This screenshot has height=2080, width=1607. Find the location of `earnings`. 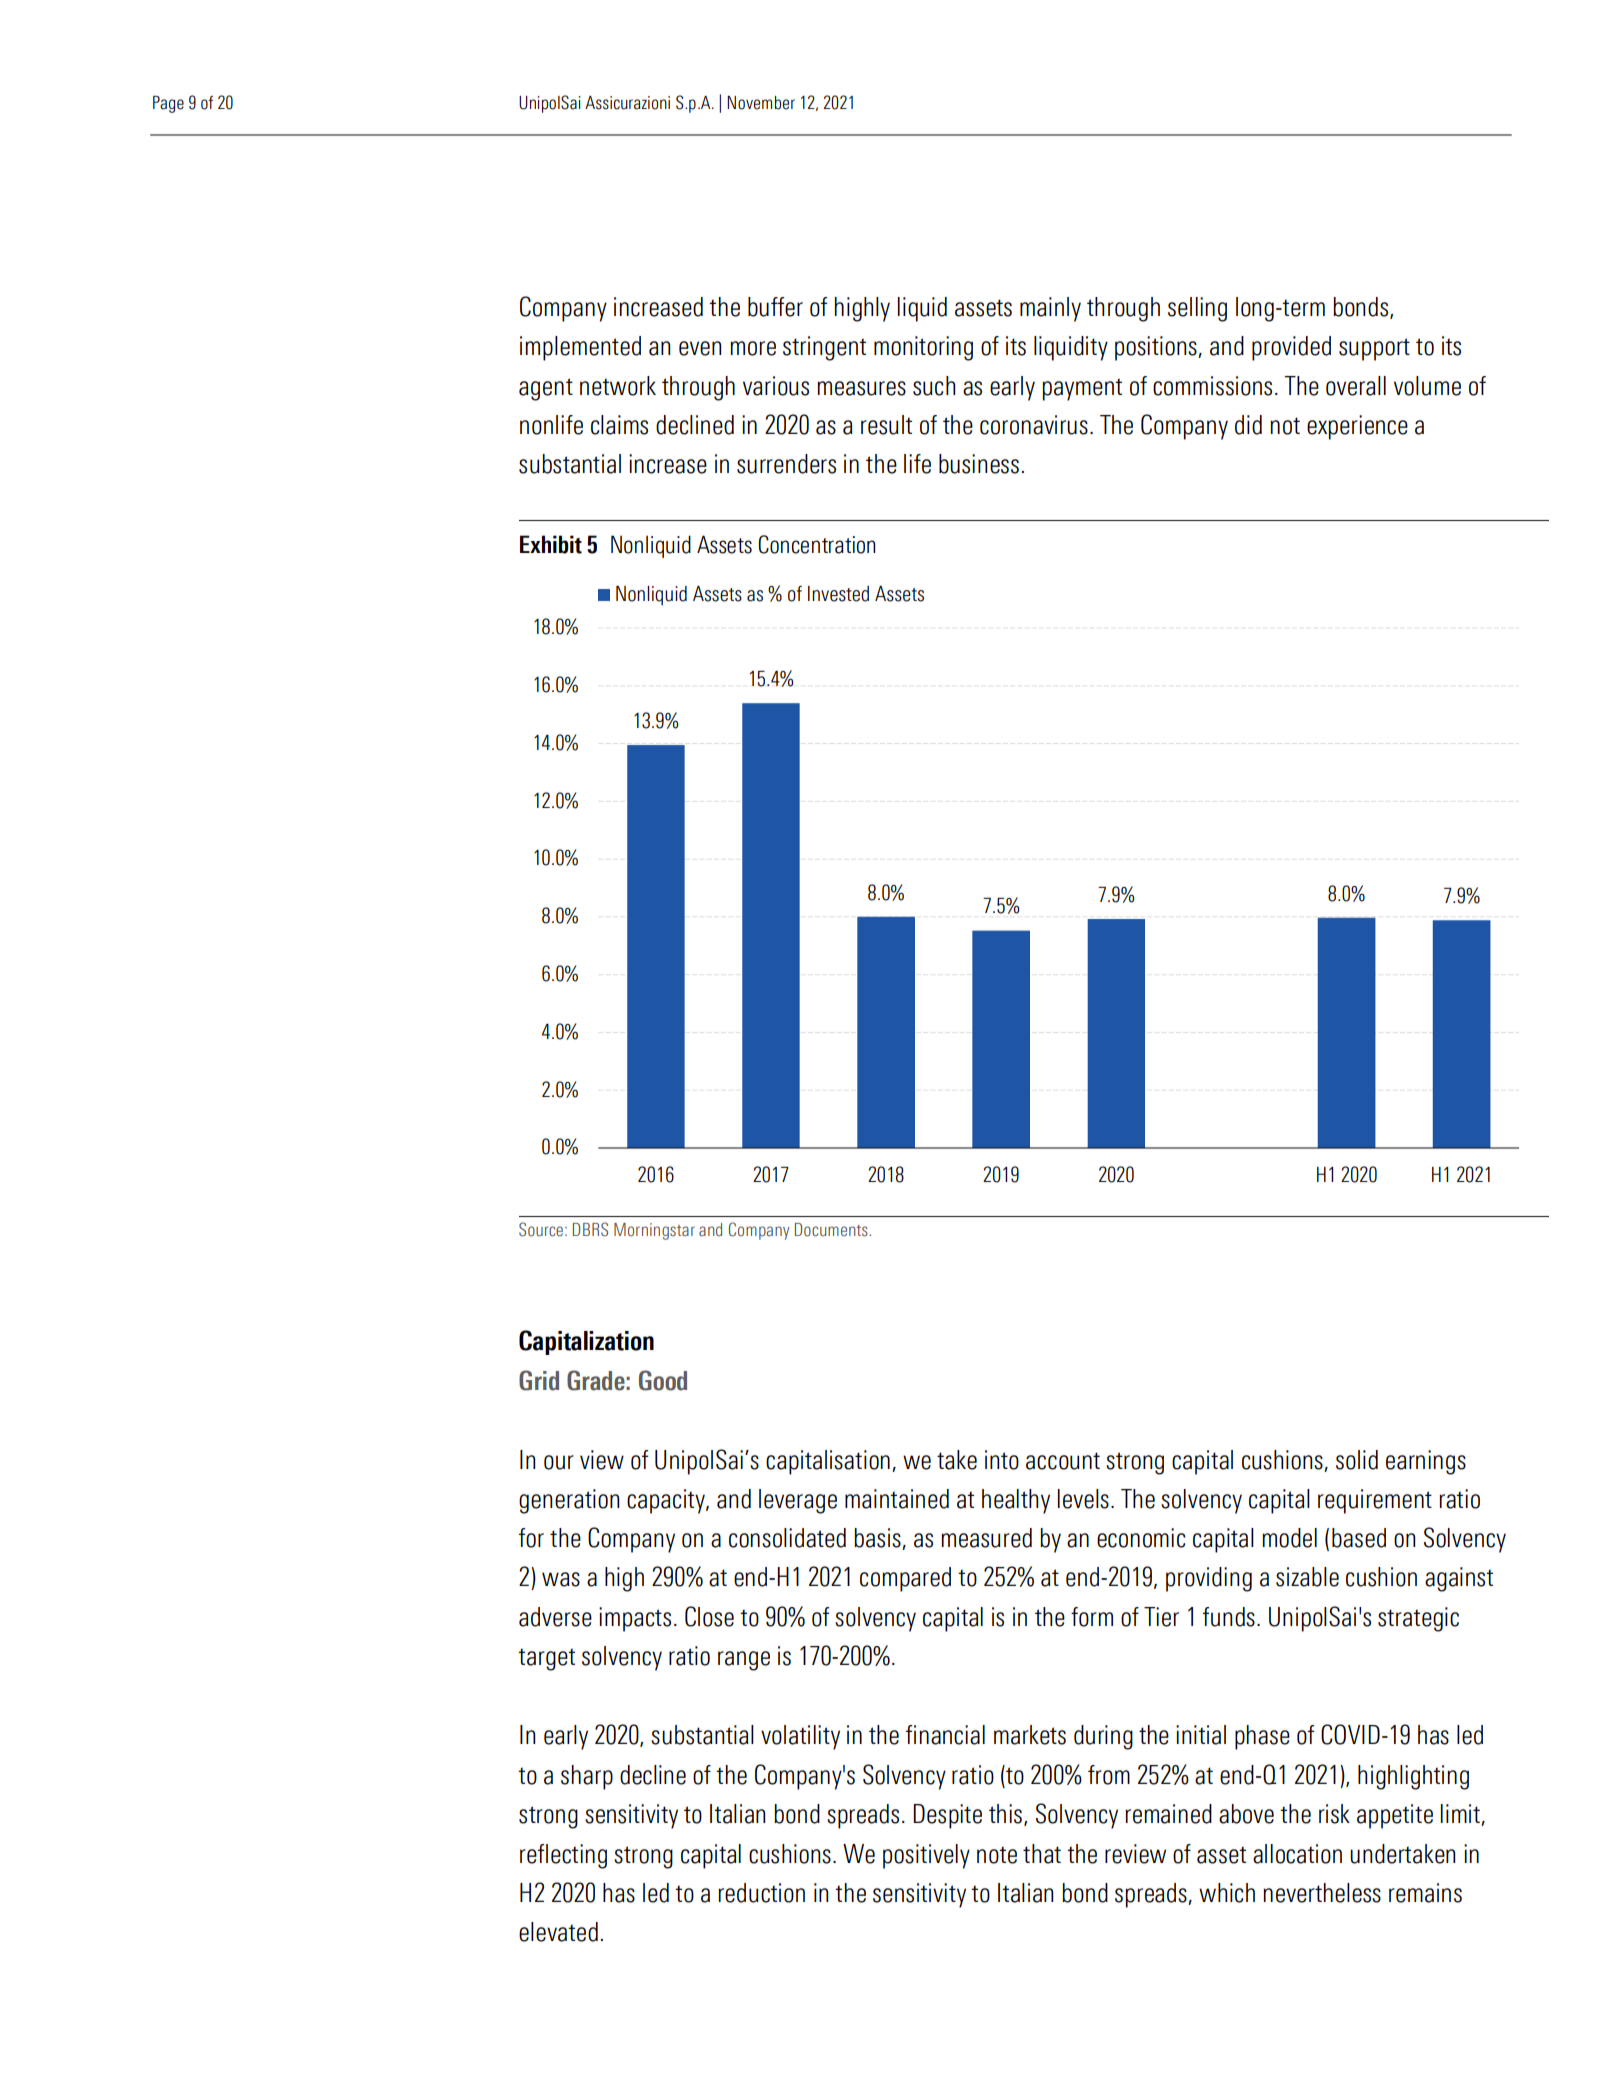

earnings is located at coordinates (1426, 1462).
